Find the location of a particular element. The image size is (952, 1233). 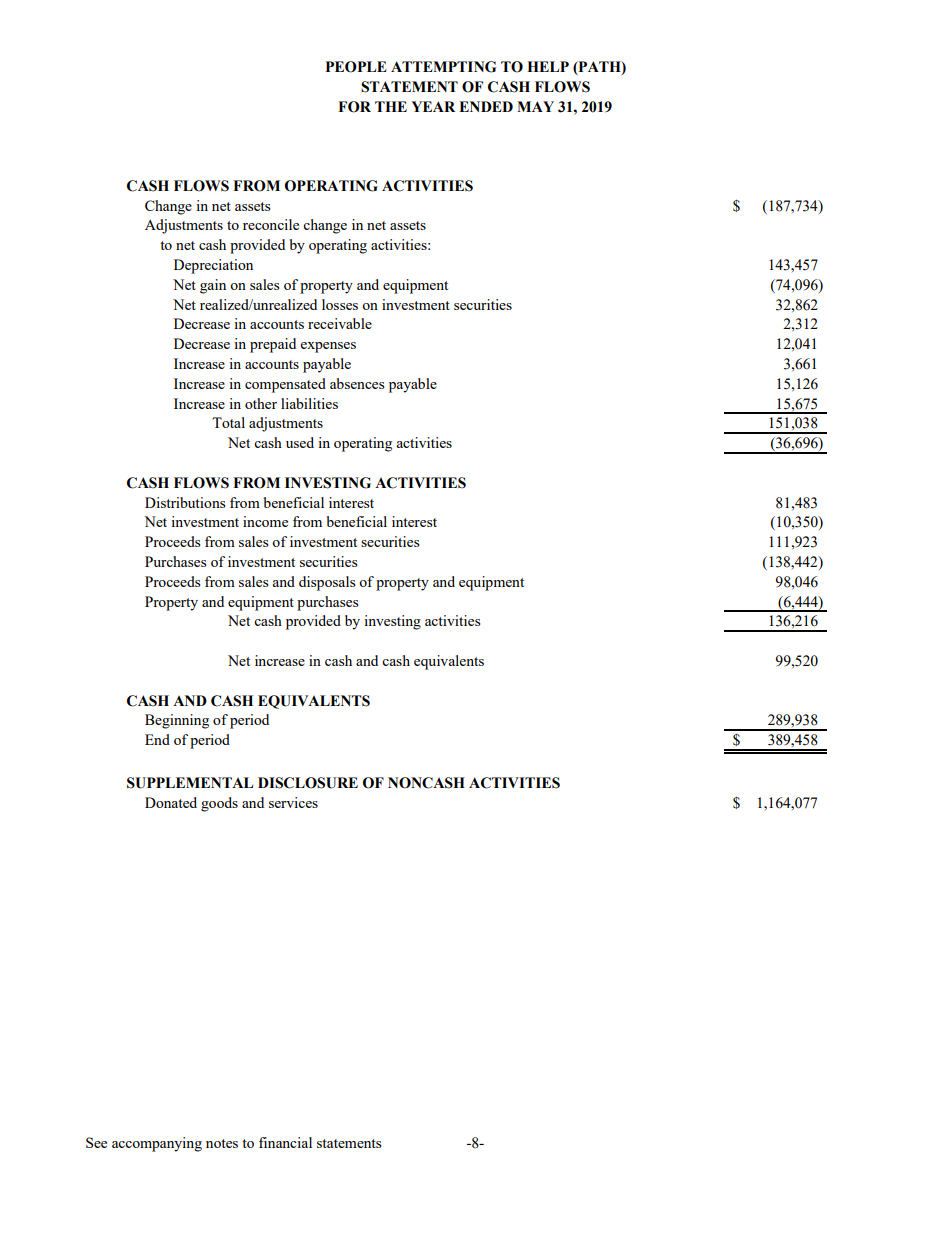

Depreciation is located at coordinates (213, 266).
